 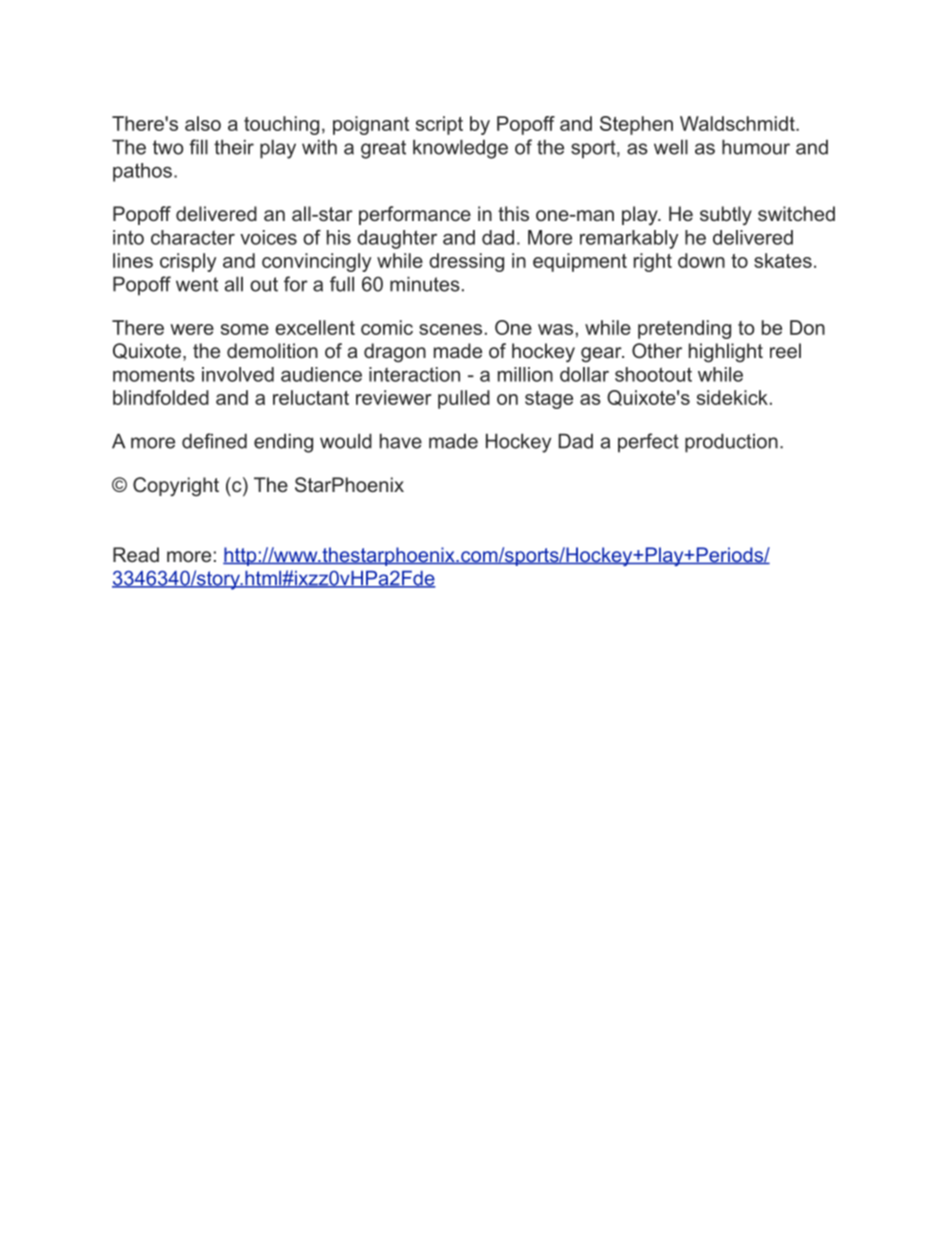 I want to click on Read, so click(x=136, y=554).
